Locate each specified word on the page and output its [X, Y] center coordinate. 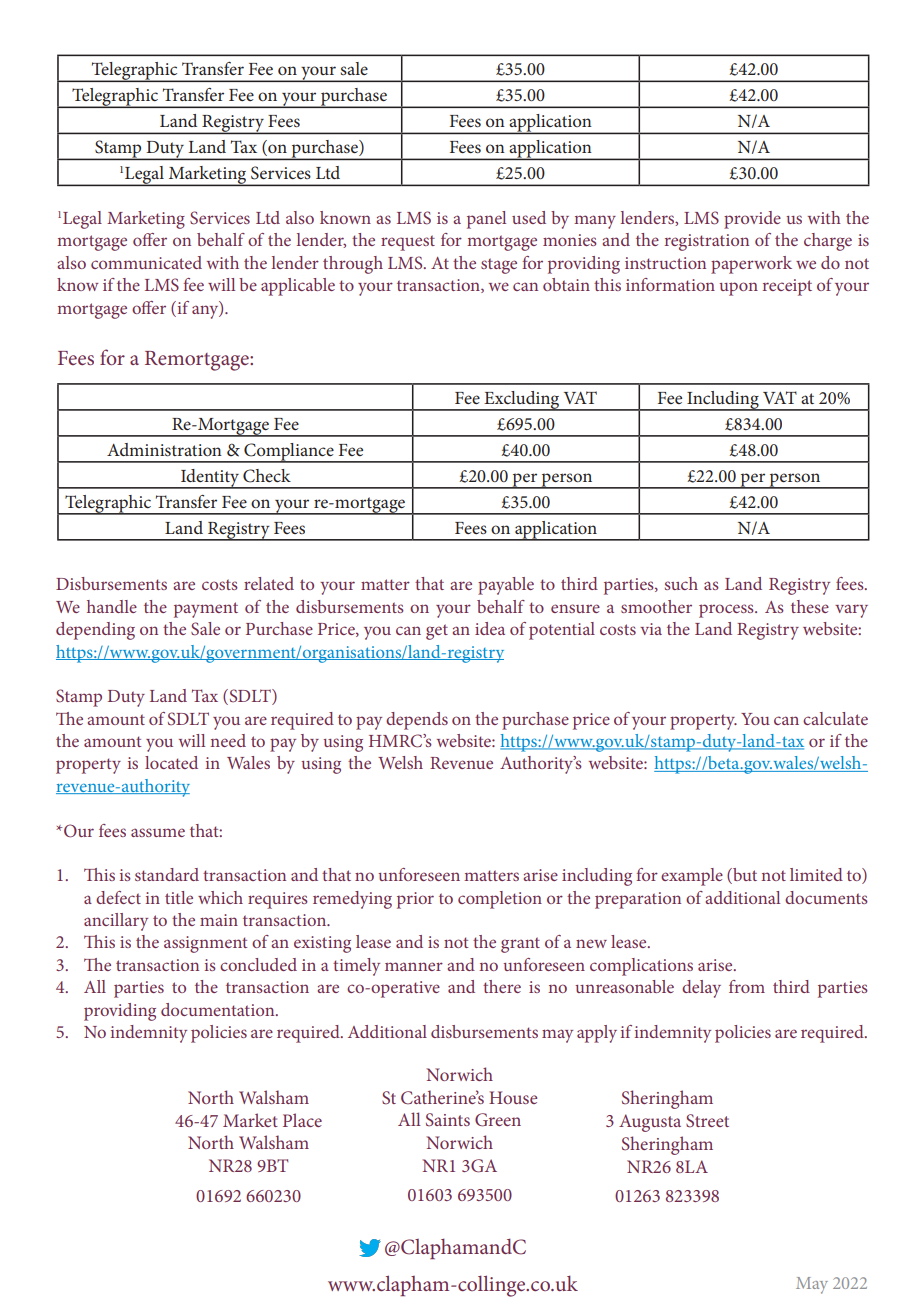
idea [490, 628]
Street [707, 1121]
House [513, 1097]
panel [486, 220]
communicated [146, 262]
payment [206, 610]
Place [302, 1120]
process [727, 611]
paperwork [751, 265]
